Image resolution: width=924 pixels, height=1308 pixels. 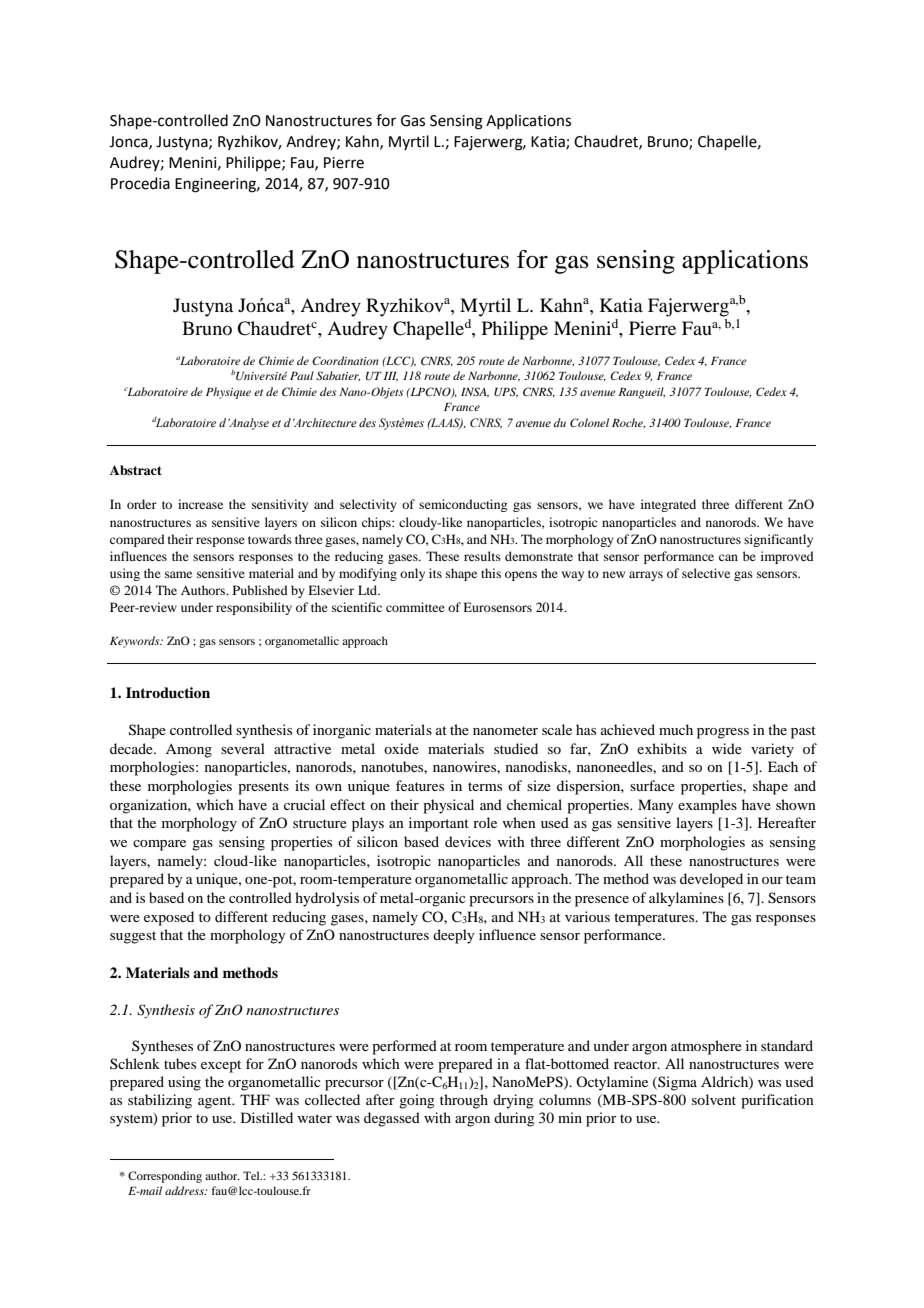 What do you see at coordinates (200, 504) in the image?
I see `increase` at bounding box center [200, 504].
